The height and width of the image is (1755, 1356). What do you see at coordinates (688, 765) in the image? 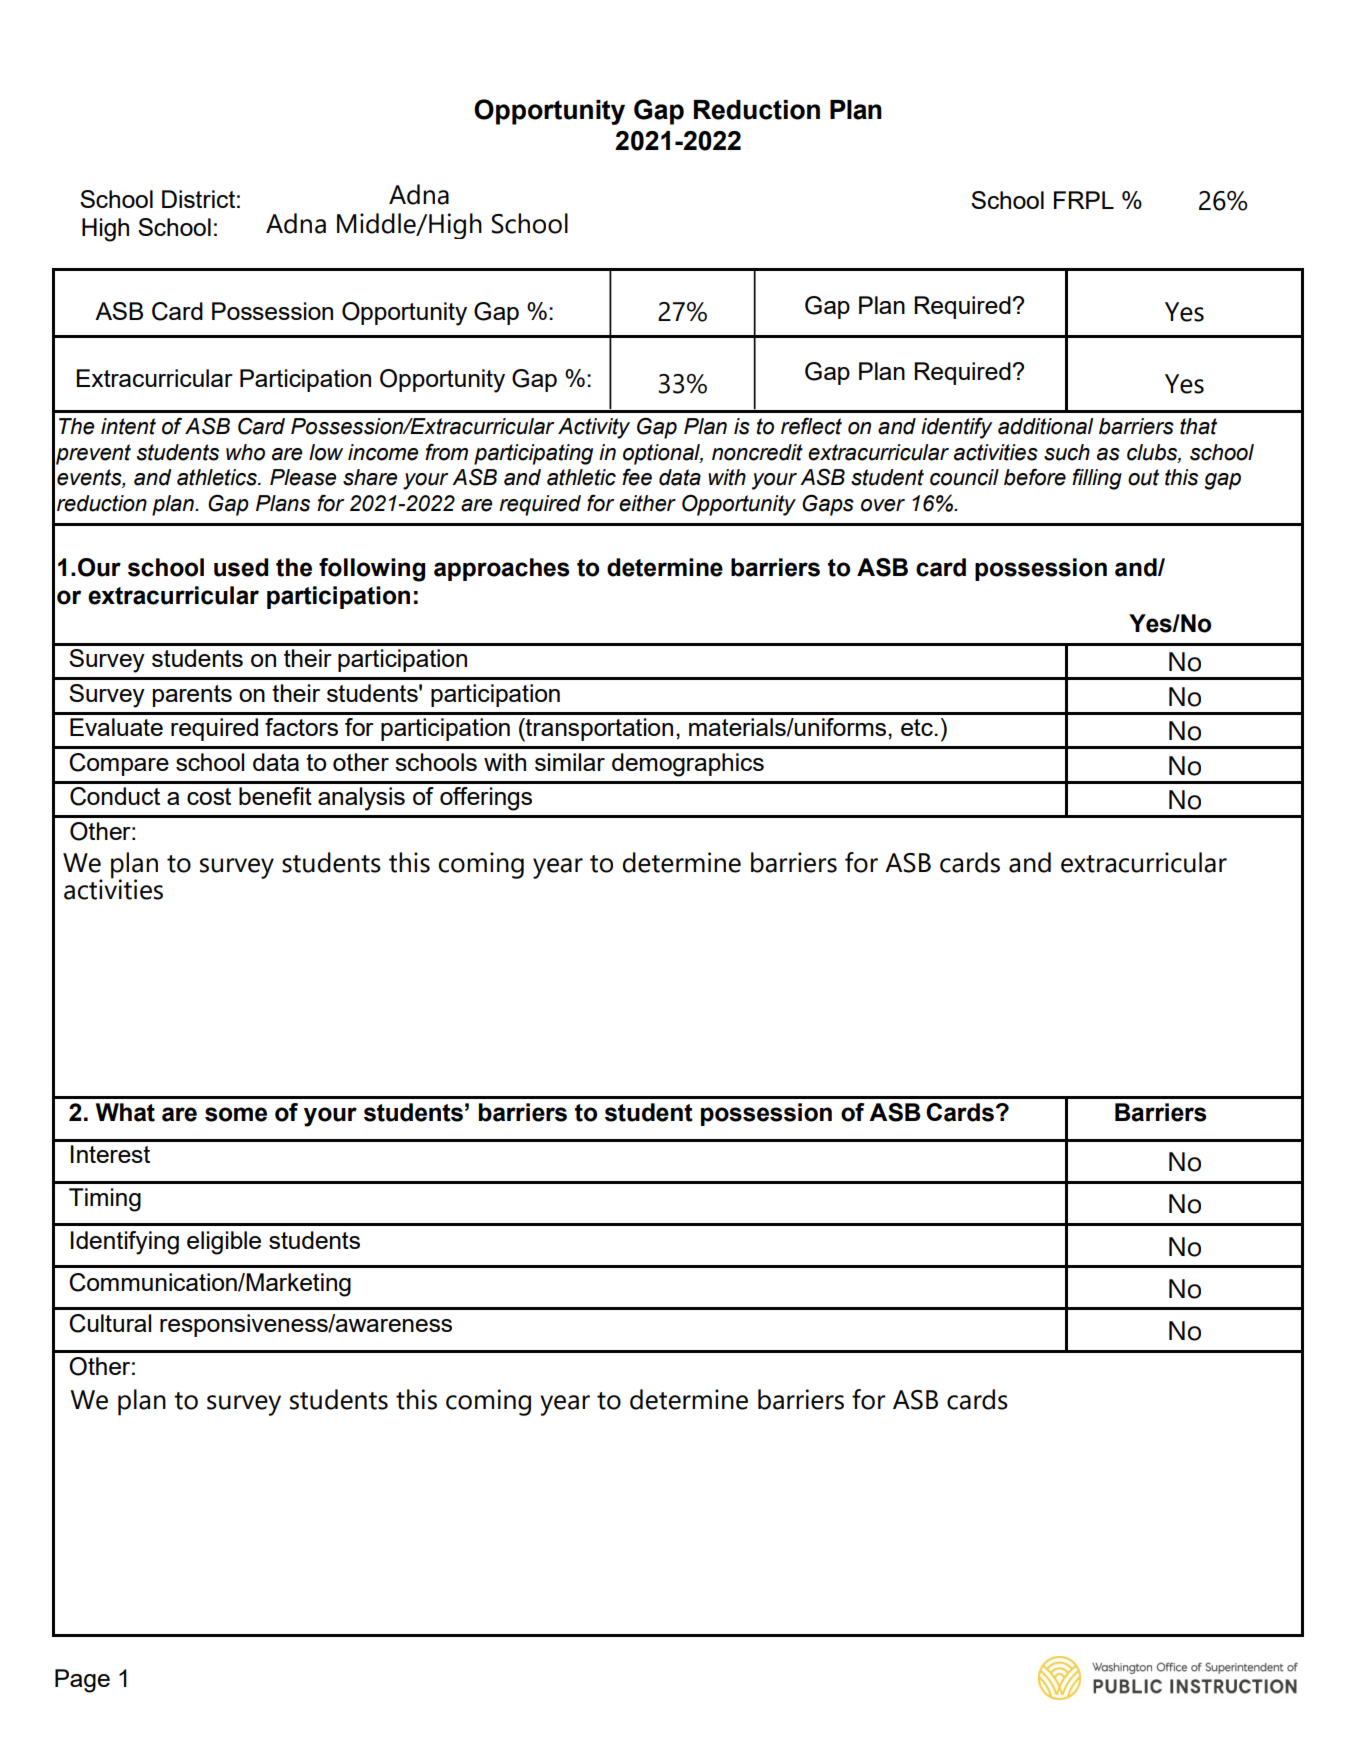
I see `demographics` at bounding box center [688, 765].
